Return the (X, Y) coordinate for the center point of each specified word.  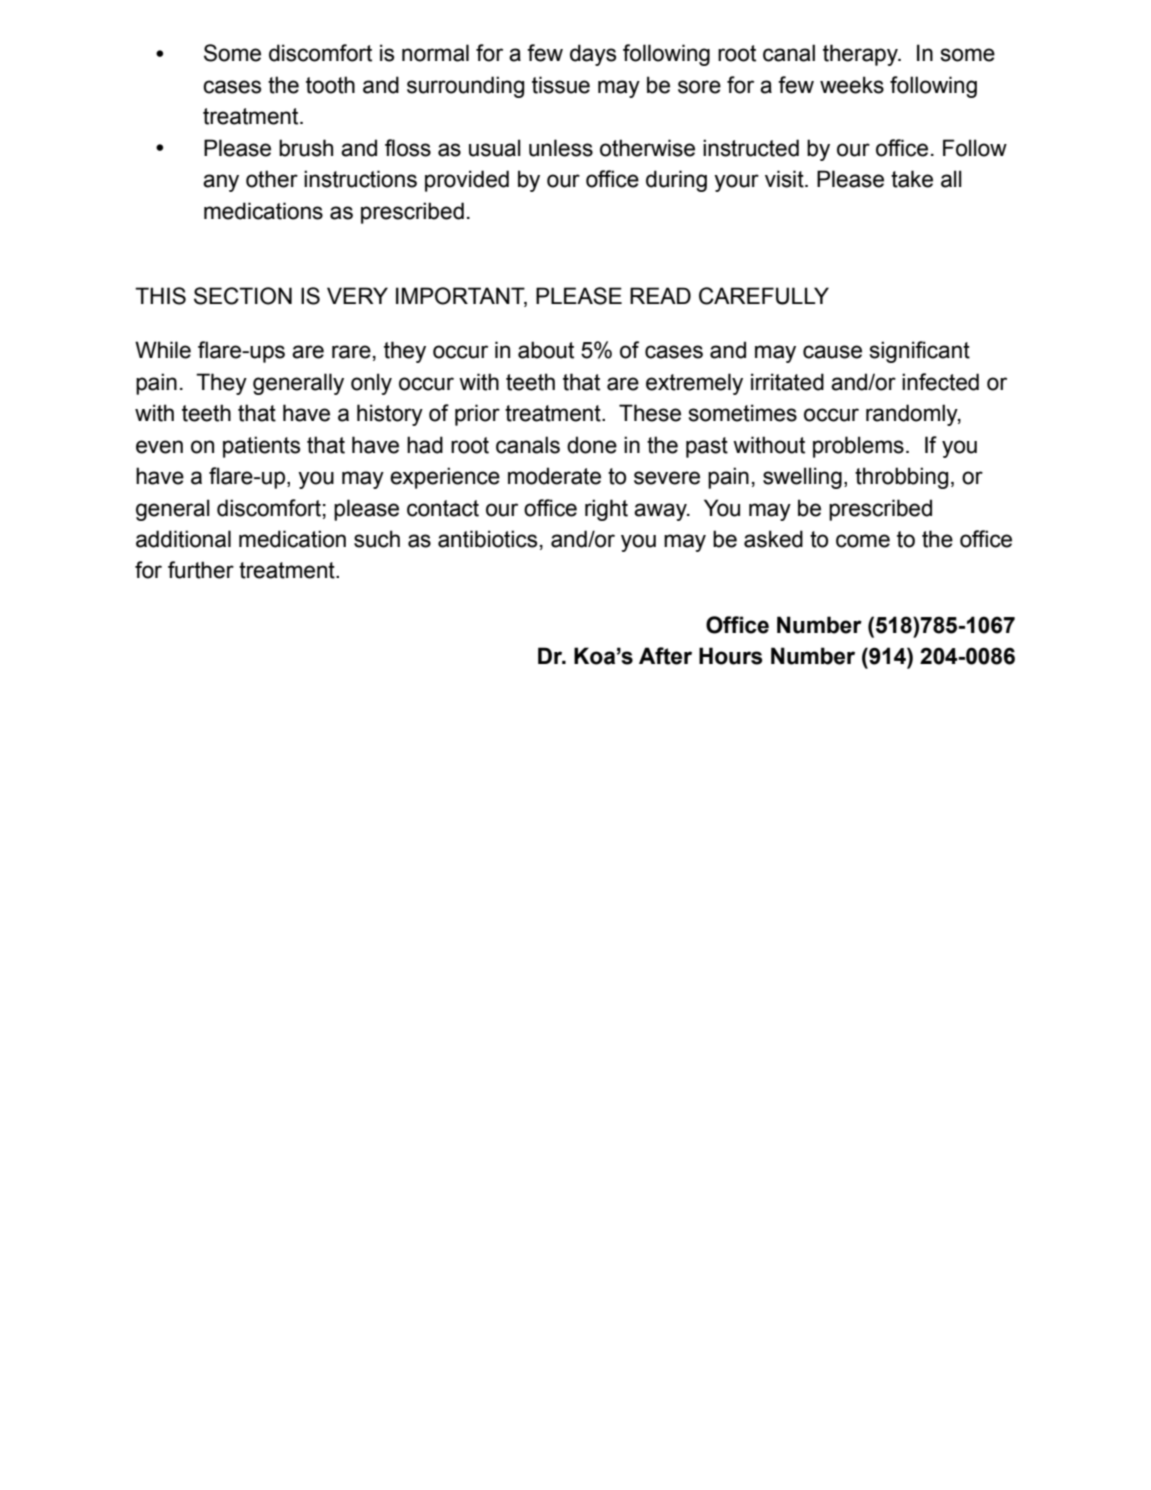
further (201, 570)
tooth (330, 85)
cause (832, 352)
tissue (561, 85)
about (546, 350)
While (163, 350)
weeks (852, 85)
